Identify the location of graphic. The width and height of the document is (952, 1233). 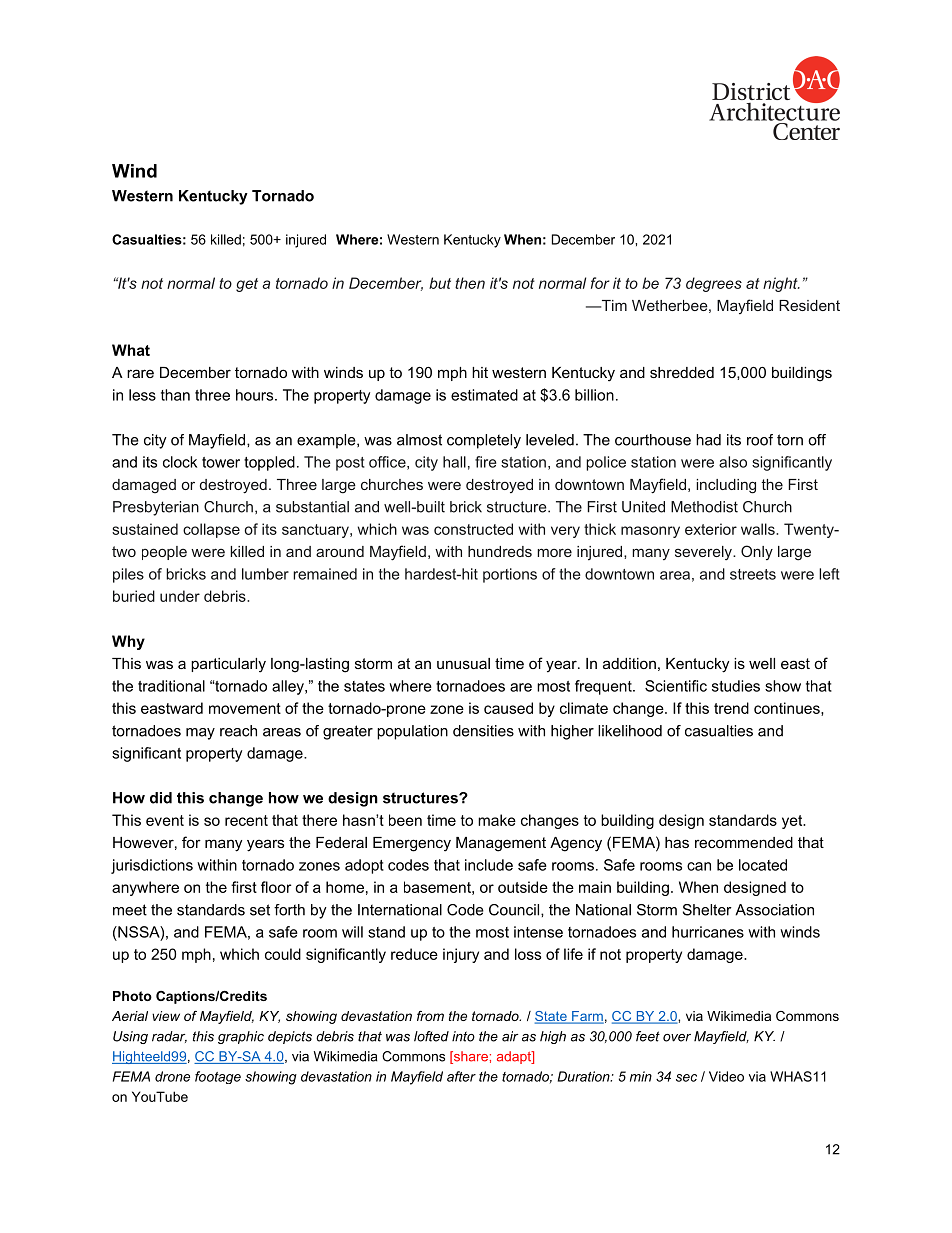
(241, 1037).
